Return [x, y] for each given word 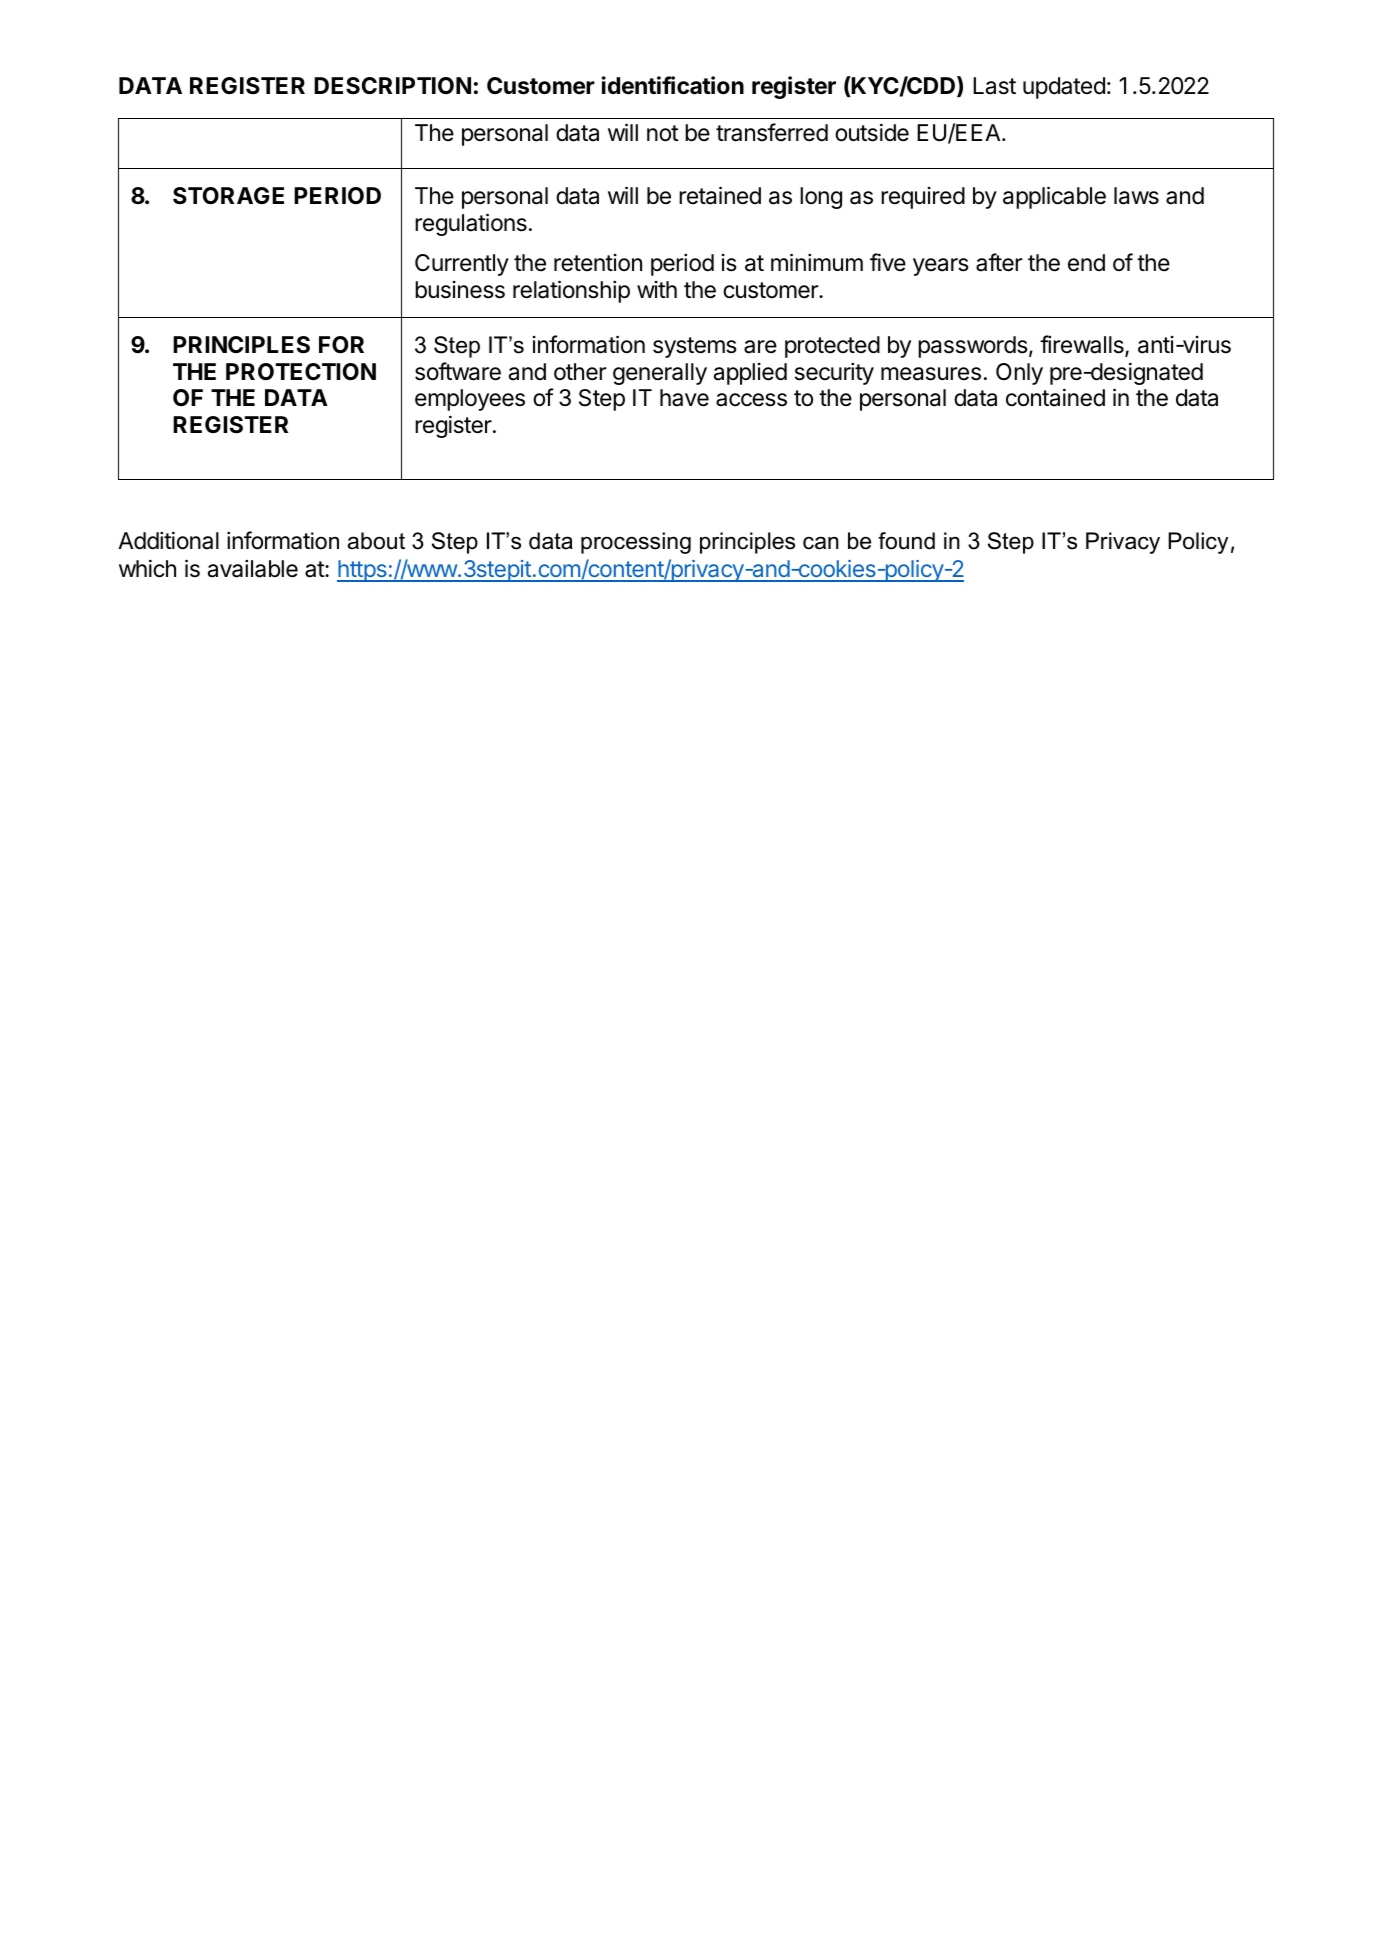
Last [994, 86]
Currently [462, 265]
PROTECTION [301, 372]
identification [673, 85]
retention [598, 263]
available [253, 568]
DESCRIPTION [392, 86]
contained [1055, 397]
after [999, 262]
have [684, 398]
